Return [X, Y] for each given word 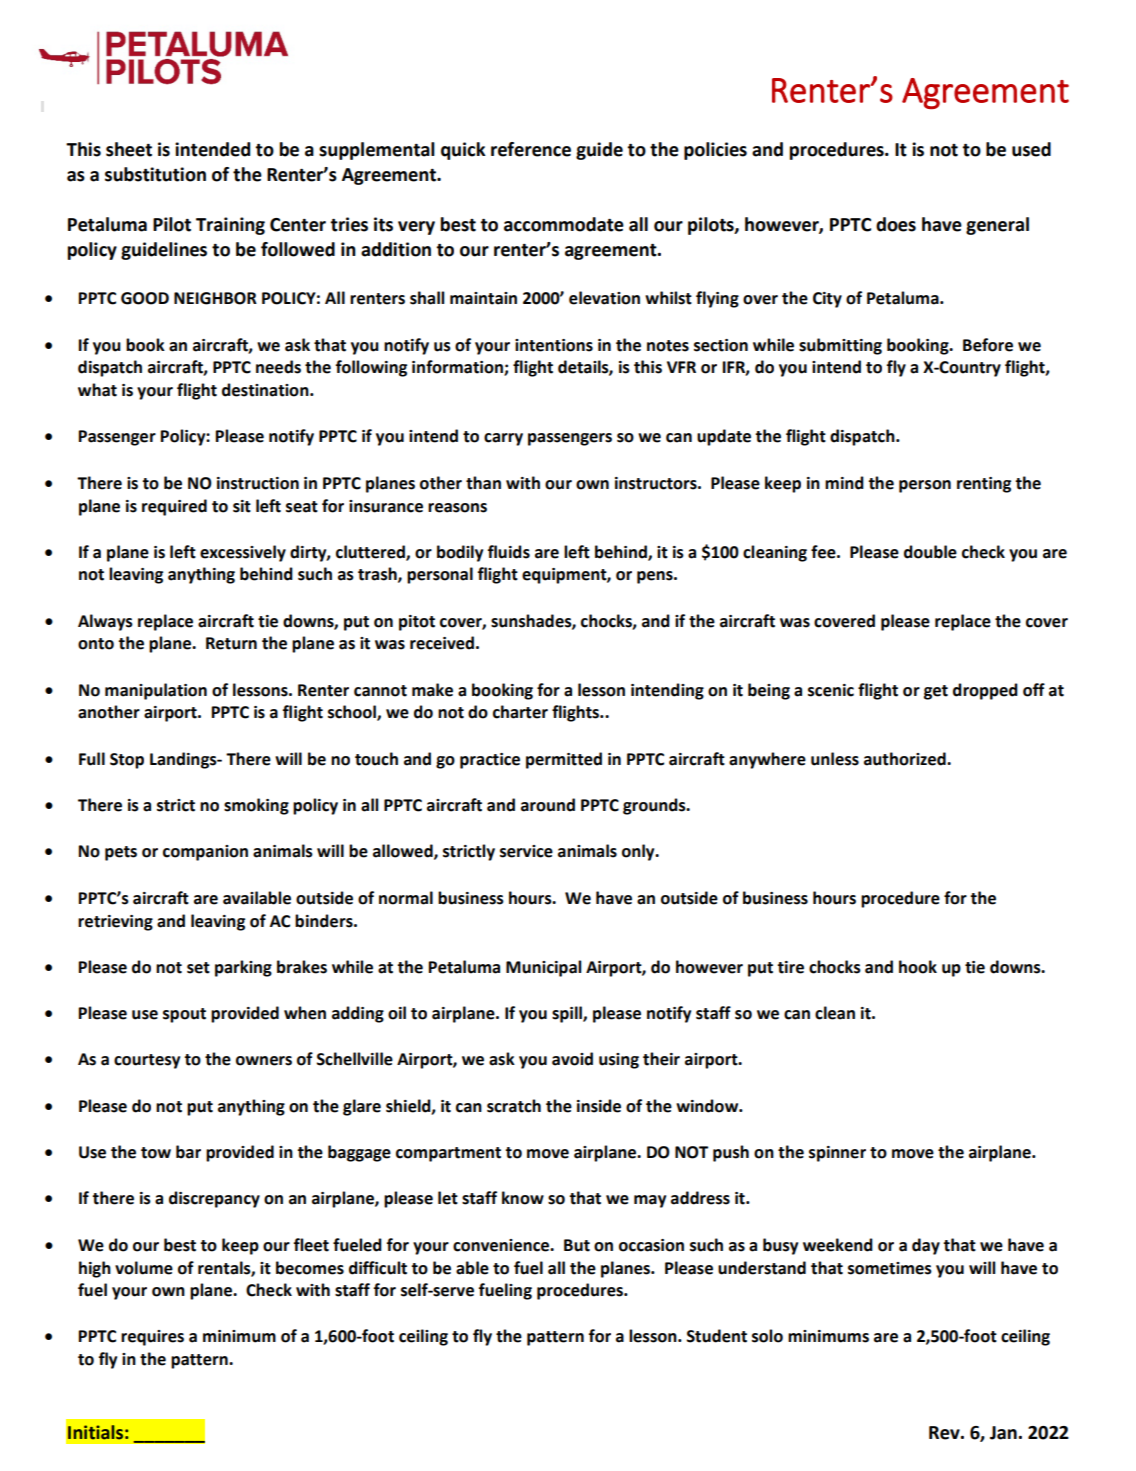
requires [152, 1338]
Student [716, 1336]
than [483, 483]
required [174, 507]
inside [599, 1106]
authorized [906, 759]
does [896, 224]
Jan [1003, 1433]
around [548, 805]
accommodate [564, 224]
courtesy [147, 1061]
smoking [256, 806]
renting [984, 485]
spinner [837, 1154]
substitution [155, 174]
